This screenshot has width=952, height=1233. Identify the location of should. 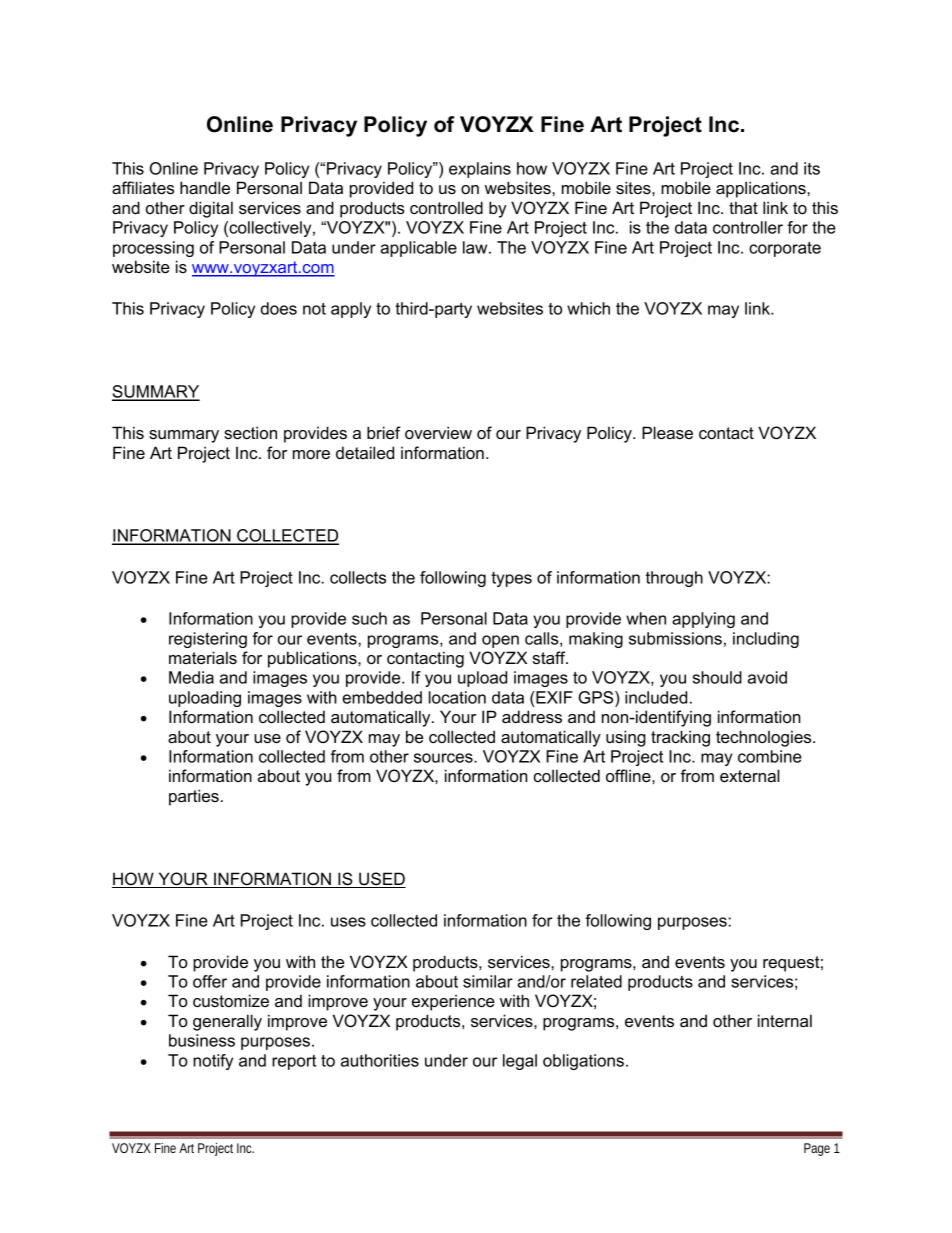
(717, 677).
